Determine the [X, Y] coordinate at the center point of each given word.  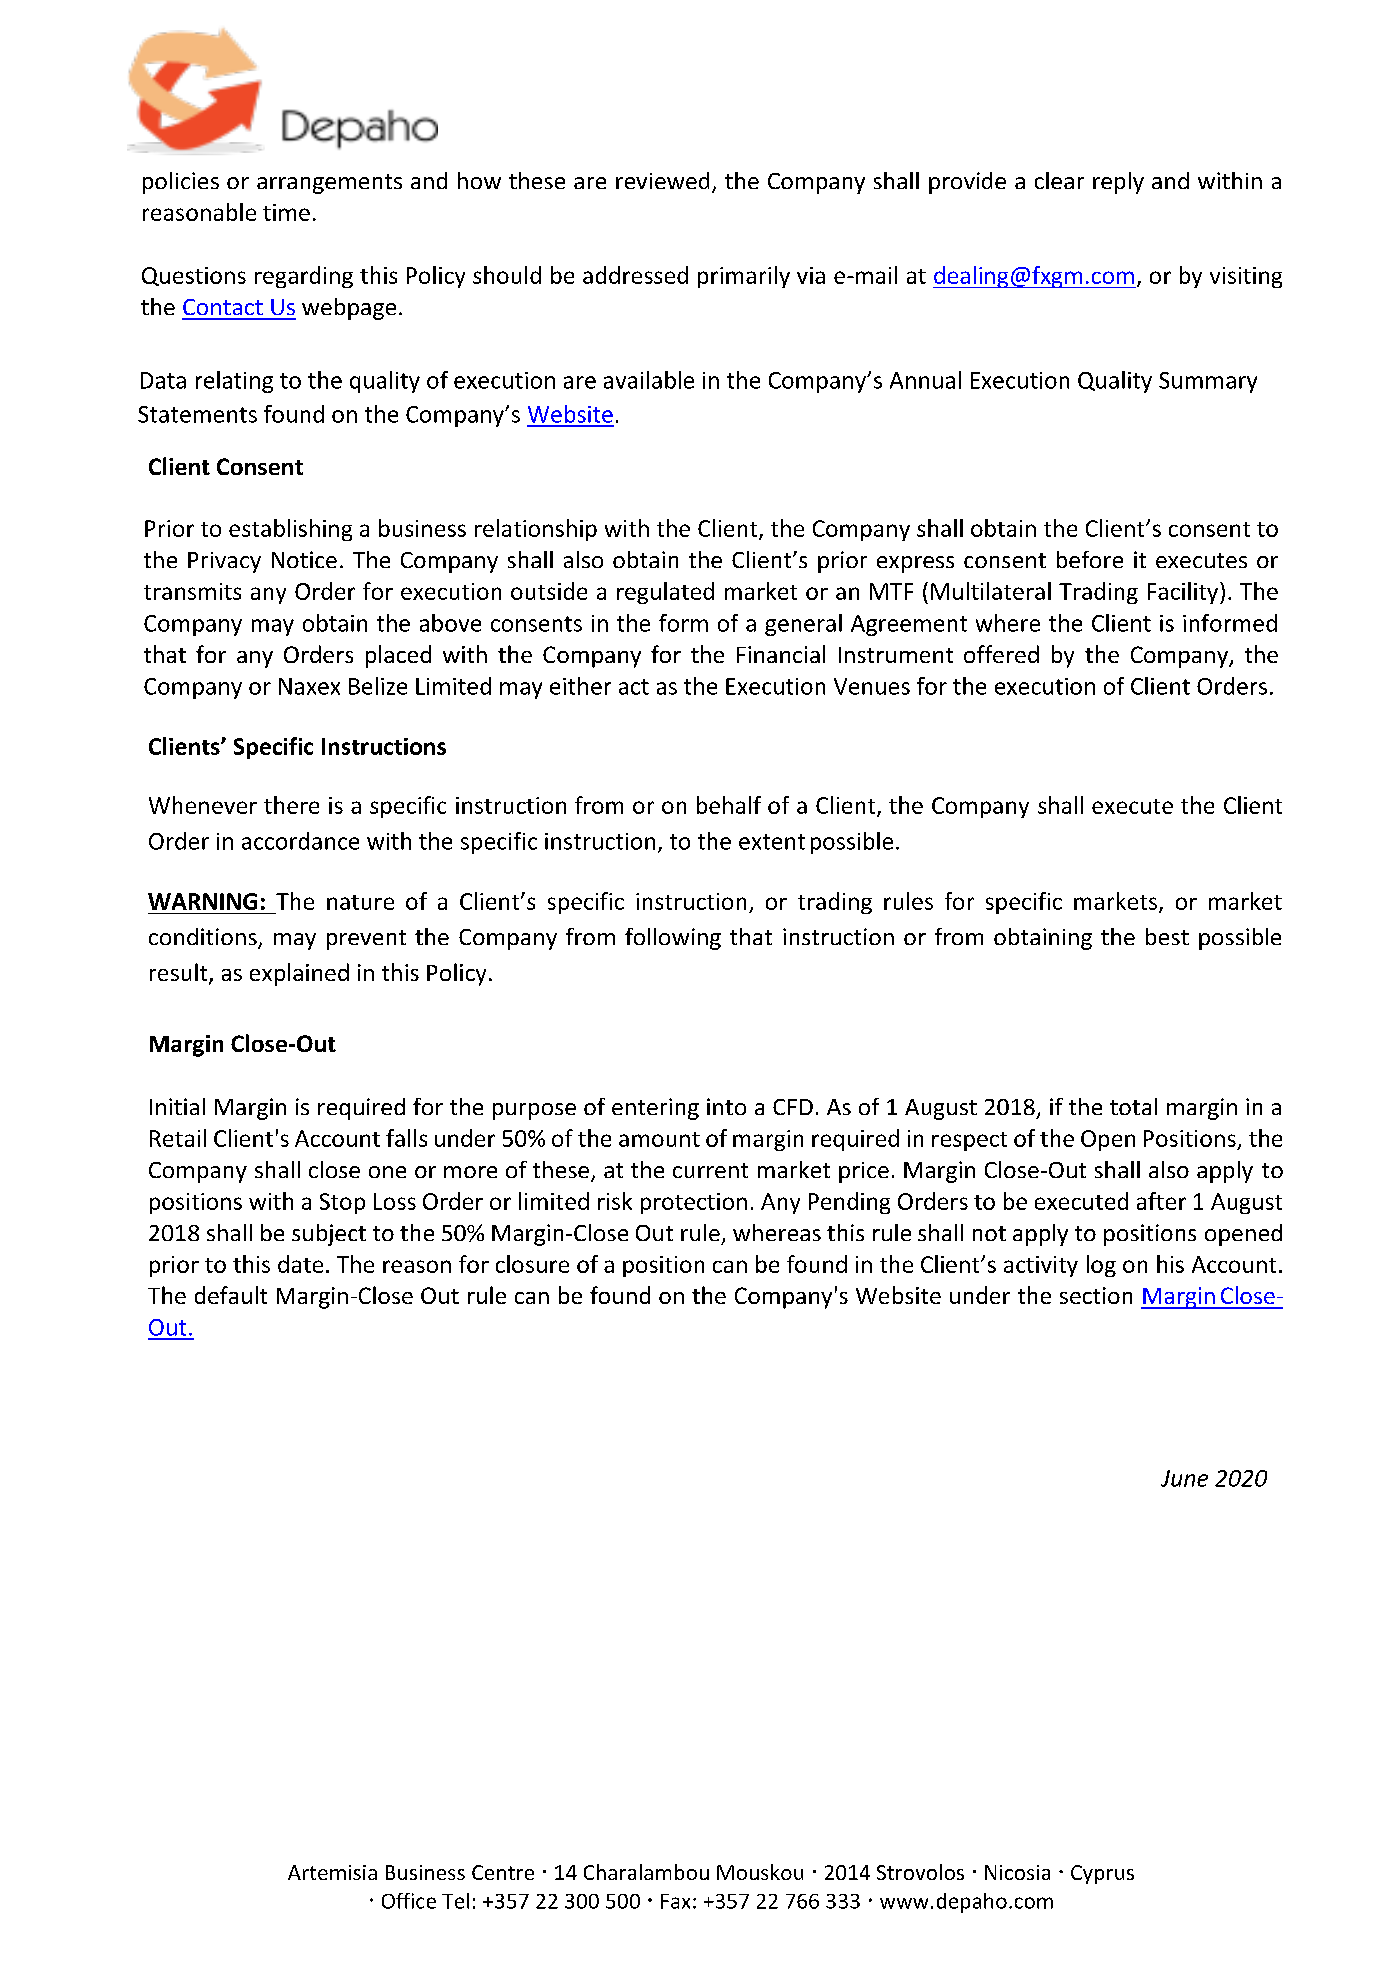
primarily [744, 277]
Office [409, 1901]
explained [299, 974]
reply [1118, 183]
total [1133, 1106]
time [286, 212]
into [726, 1106]
